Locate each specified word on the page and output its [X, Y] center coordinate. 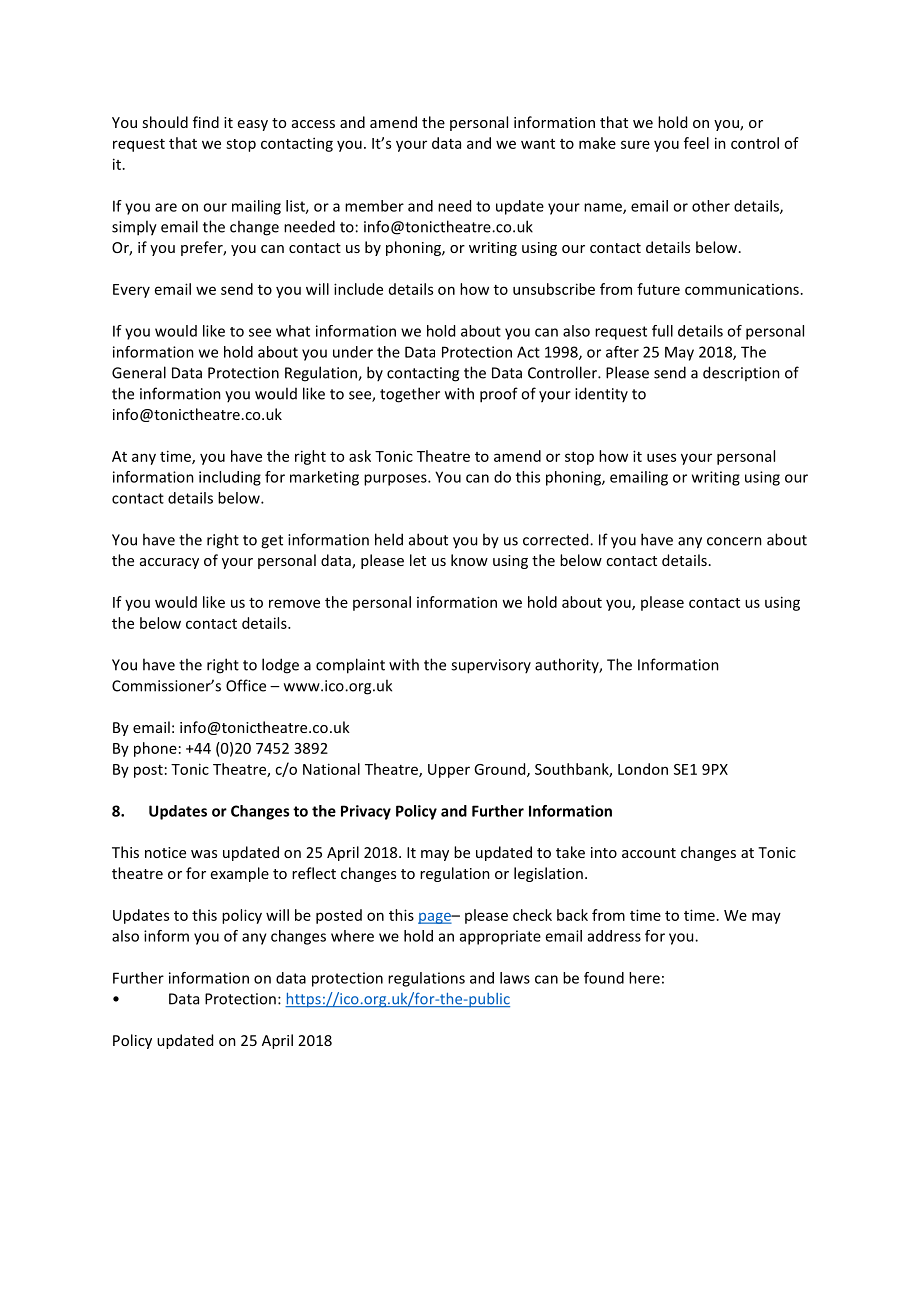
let [418, 560]
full [662, 331]
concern [734, 541]
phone [155, 749]
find [206, 122]
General [139, 372]
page [435, 918]
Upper [449, 771]
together [410, 395]
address [614, 936]
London [643, 769]
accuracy [169, 563]
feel [696, 143]
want [538, 144]
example [240, 874]
